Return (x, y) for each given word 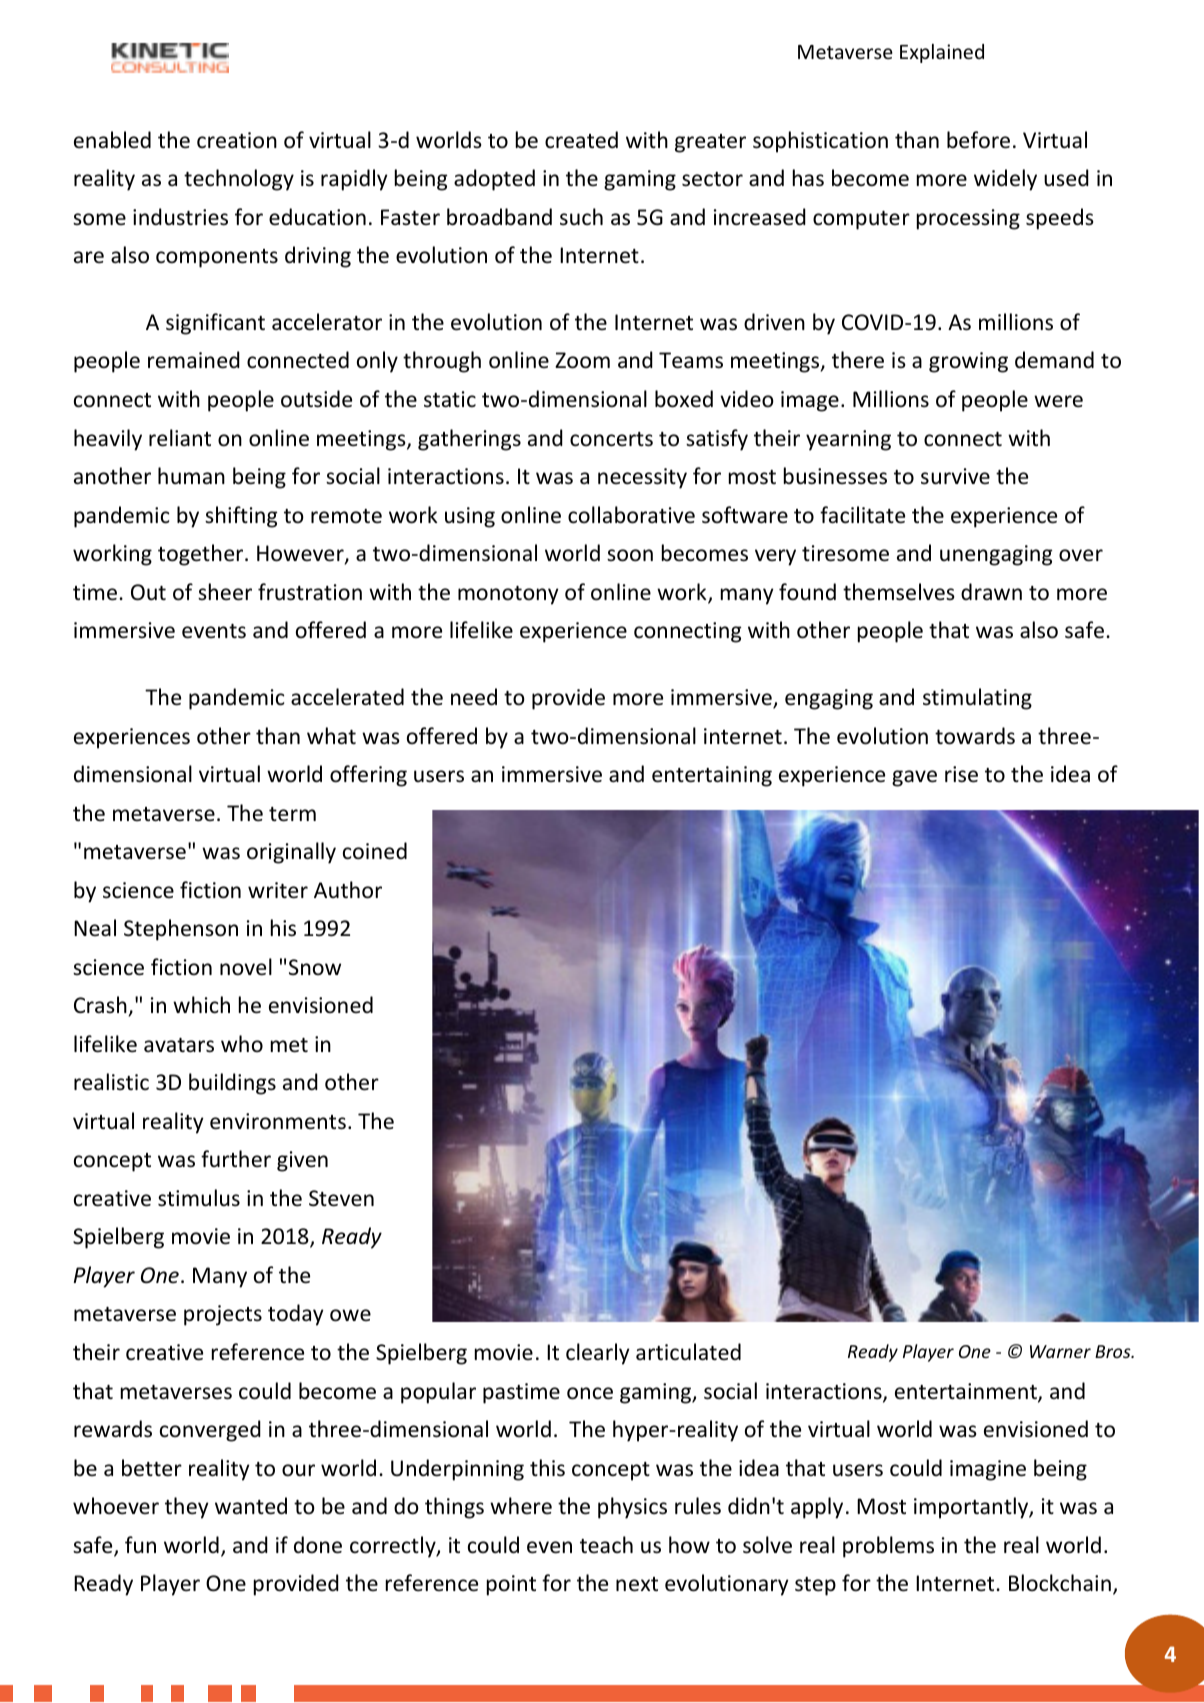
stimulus (199, 1198)
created (581, 140)
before (978, 140)
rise (961, 774)
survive (955, 476)
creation (237, 140)
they (187, 1508)
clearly (598, 1354)
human (191, 475)
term (292, 814)
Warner (1060, 1351)
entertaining (712, 776)
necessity (642, 478)
